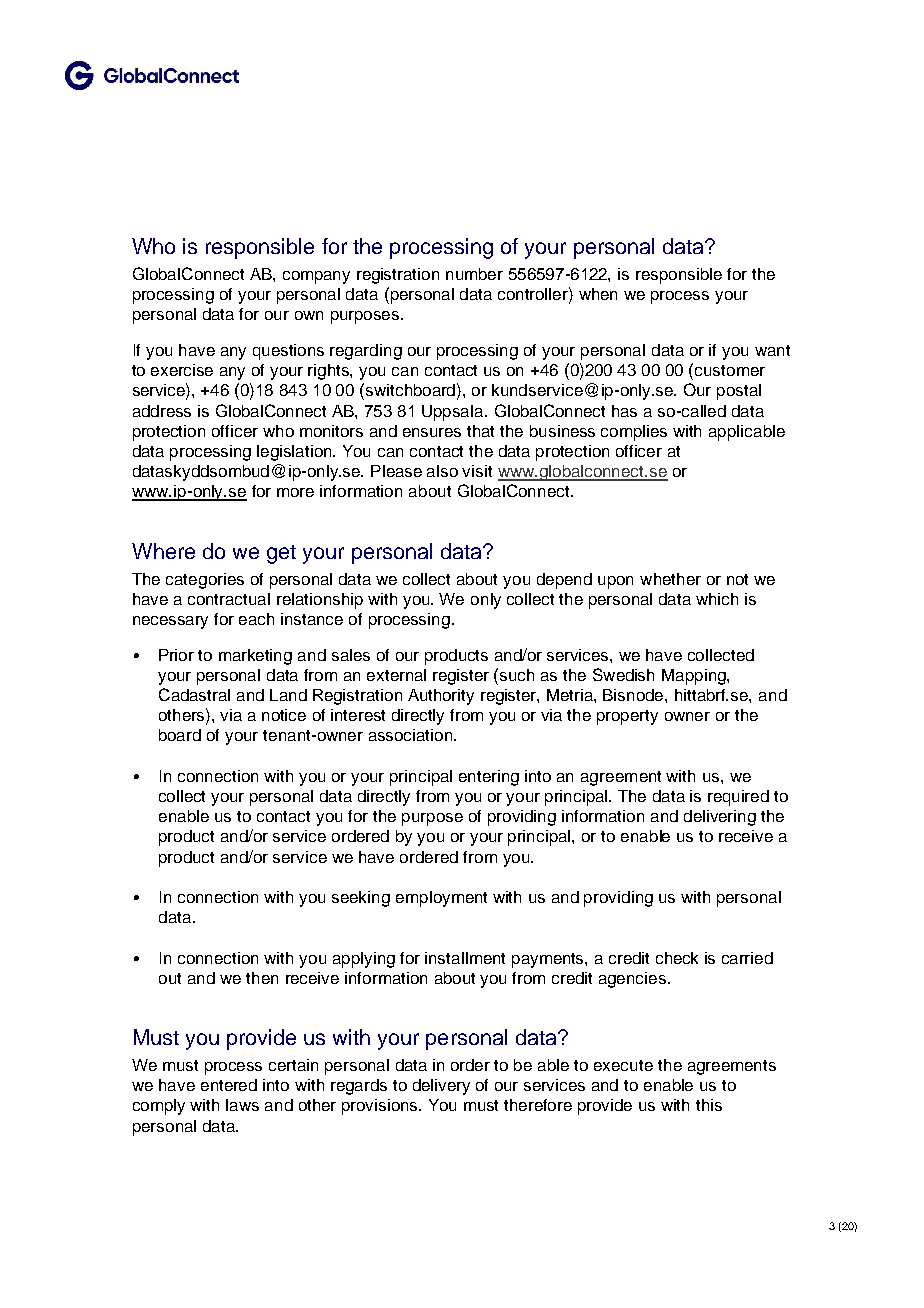 The width and height of the document is (924, 1308). I want to click on Mapping, so click(695, 677).
